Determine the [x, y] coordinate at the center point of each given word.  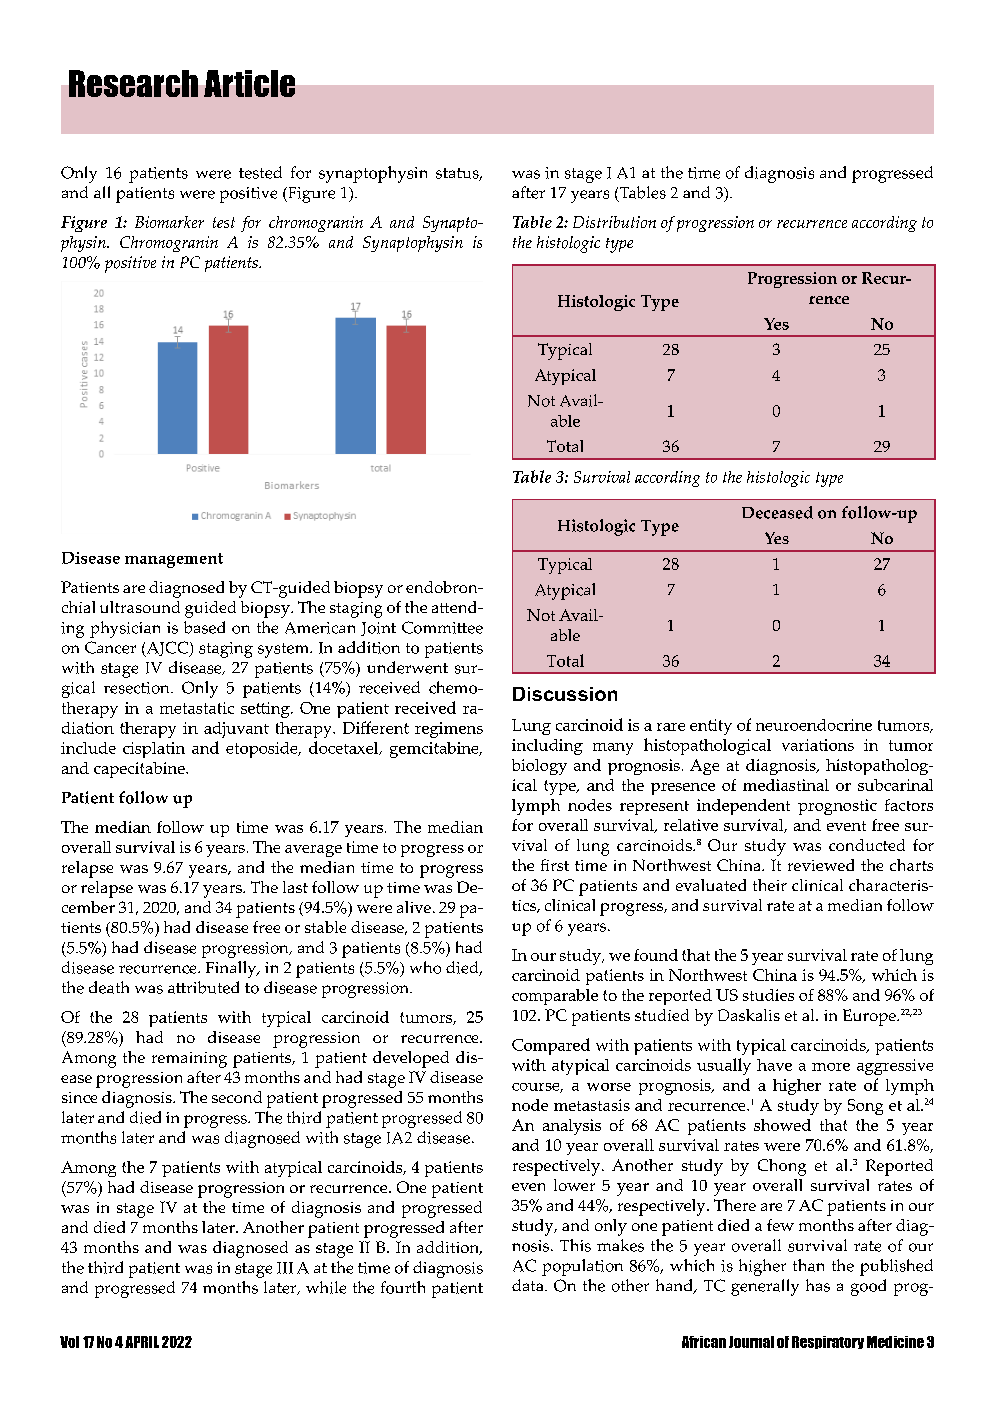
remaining [189, 1060]
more [831, 1067]
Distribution [614, 222]
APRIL [142, 1342]
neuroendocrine [814, 725]
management [174, 560]
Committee [442, 627]
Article [249, 83]
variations [818, 745]
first [555, 865]
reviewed [821, 865]
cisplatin [154, 750]
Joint [378, 629]
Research [133, 83]
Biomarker [169, 222]
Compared [551, 1046]
